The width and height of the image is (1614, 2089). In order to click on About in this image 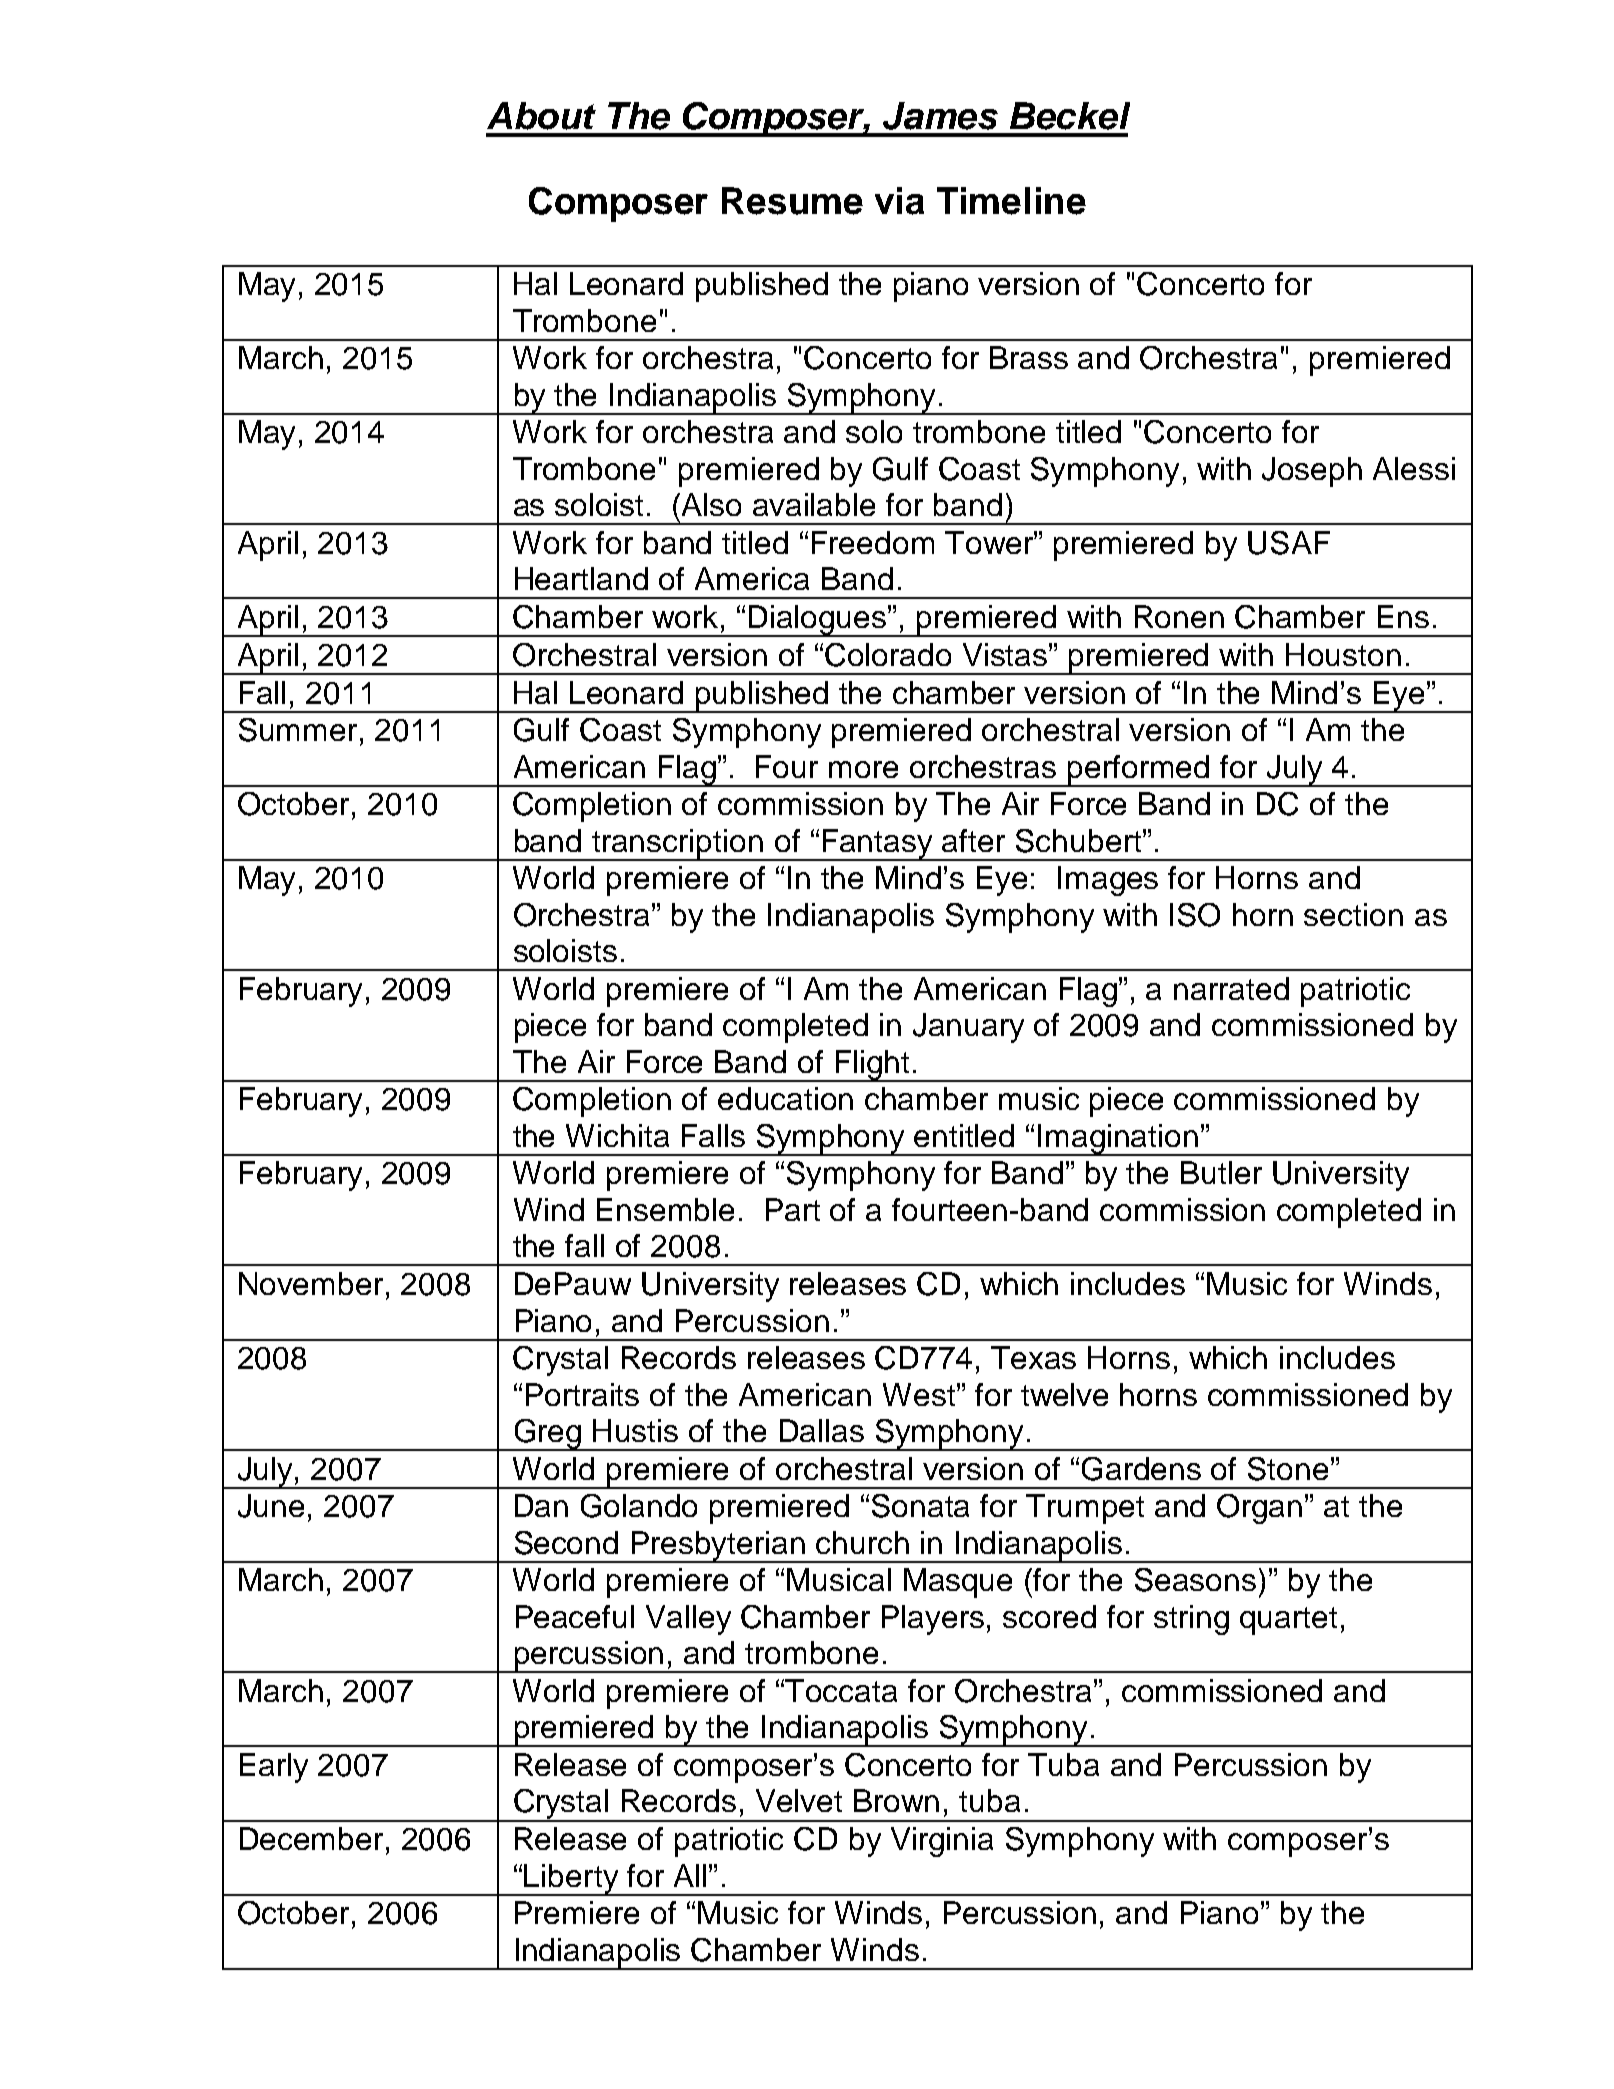, I will do `click(541, 116)`.
